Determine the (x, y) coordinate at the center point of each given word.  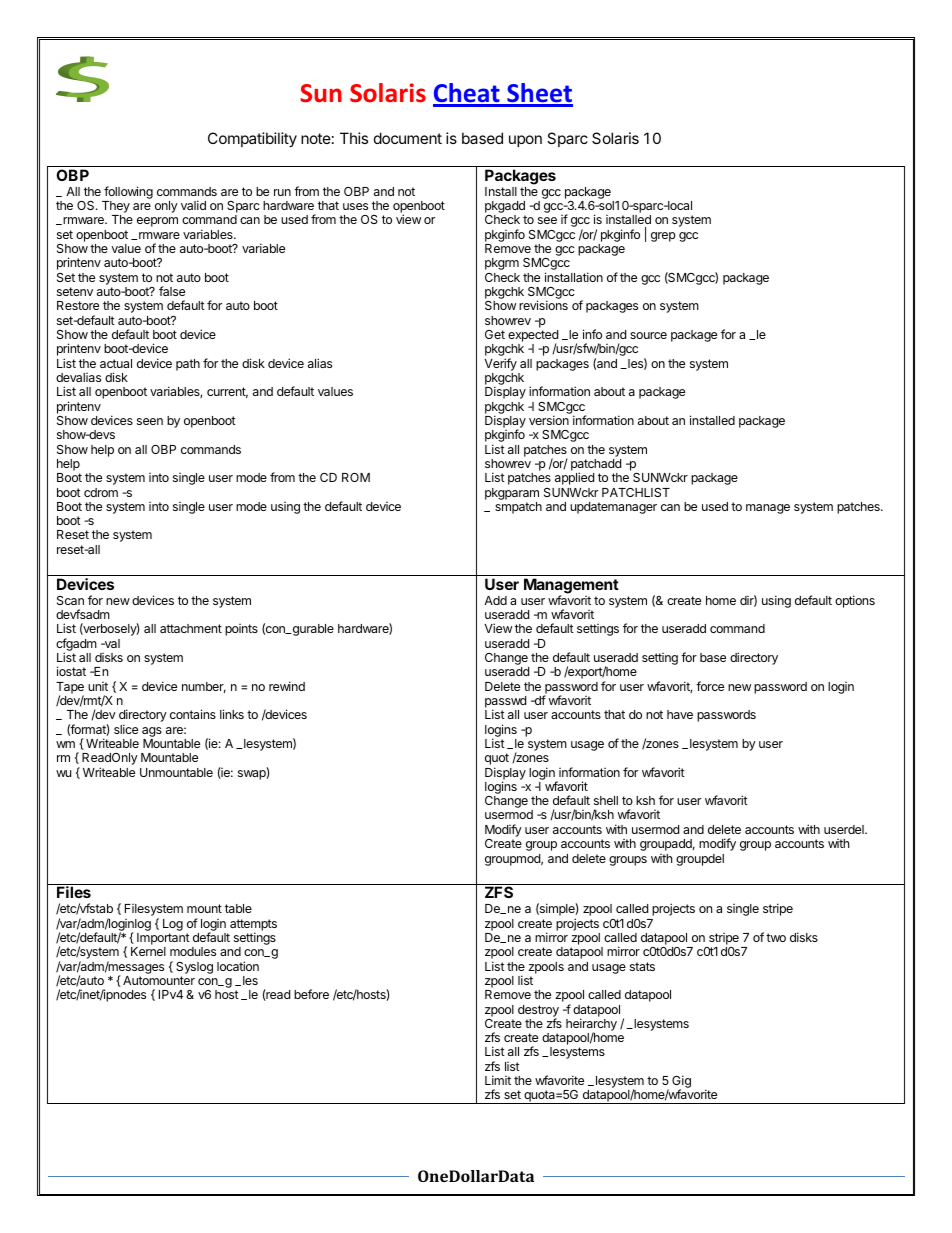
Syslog (194, 968)
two (776, 937)
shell (606, 800)
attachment (191, 628)
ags (152, 732)
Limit (498, 1080)
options (855, 601)
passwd (505, 703)
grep (663, 237)
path (188, 365)
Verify (500, 364)
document (408, 138)
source (648, 335)
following (127, 194)
